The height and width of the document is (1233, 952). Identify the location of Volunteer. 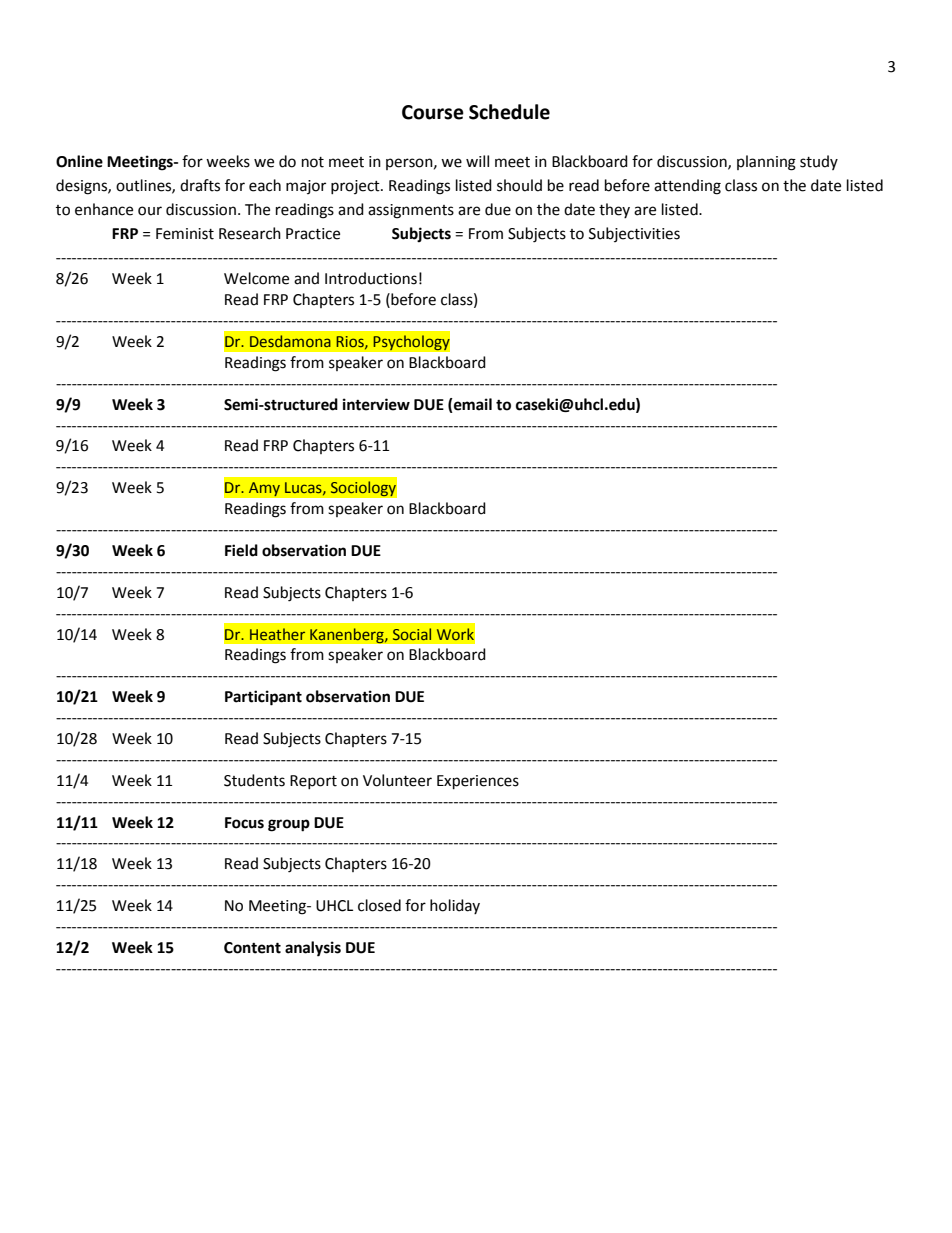
(397, 780).
